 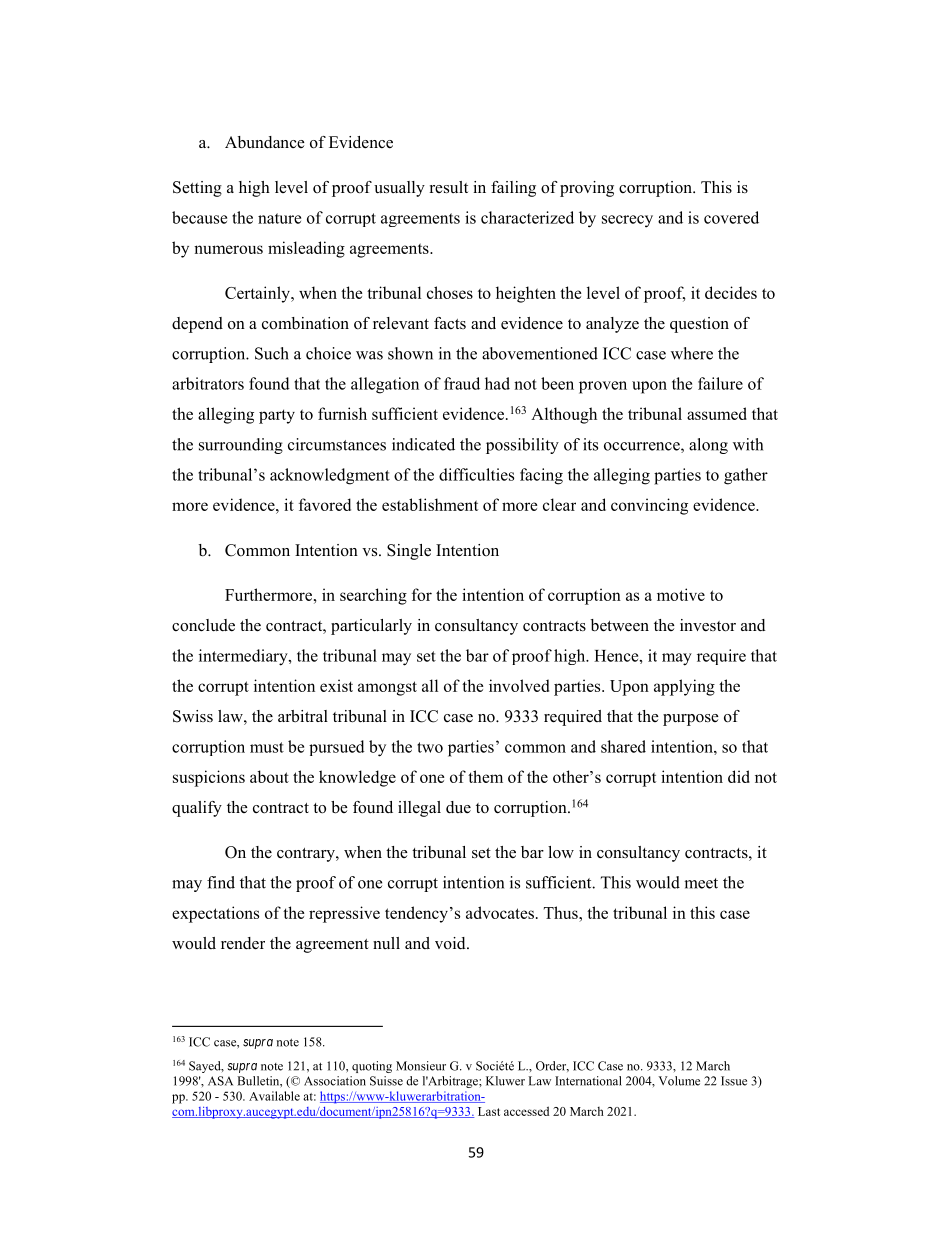 I want to click on investor, so click(x=708, y=625).
